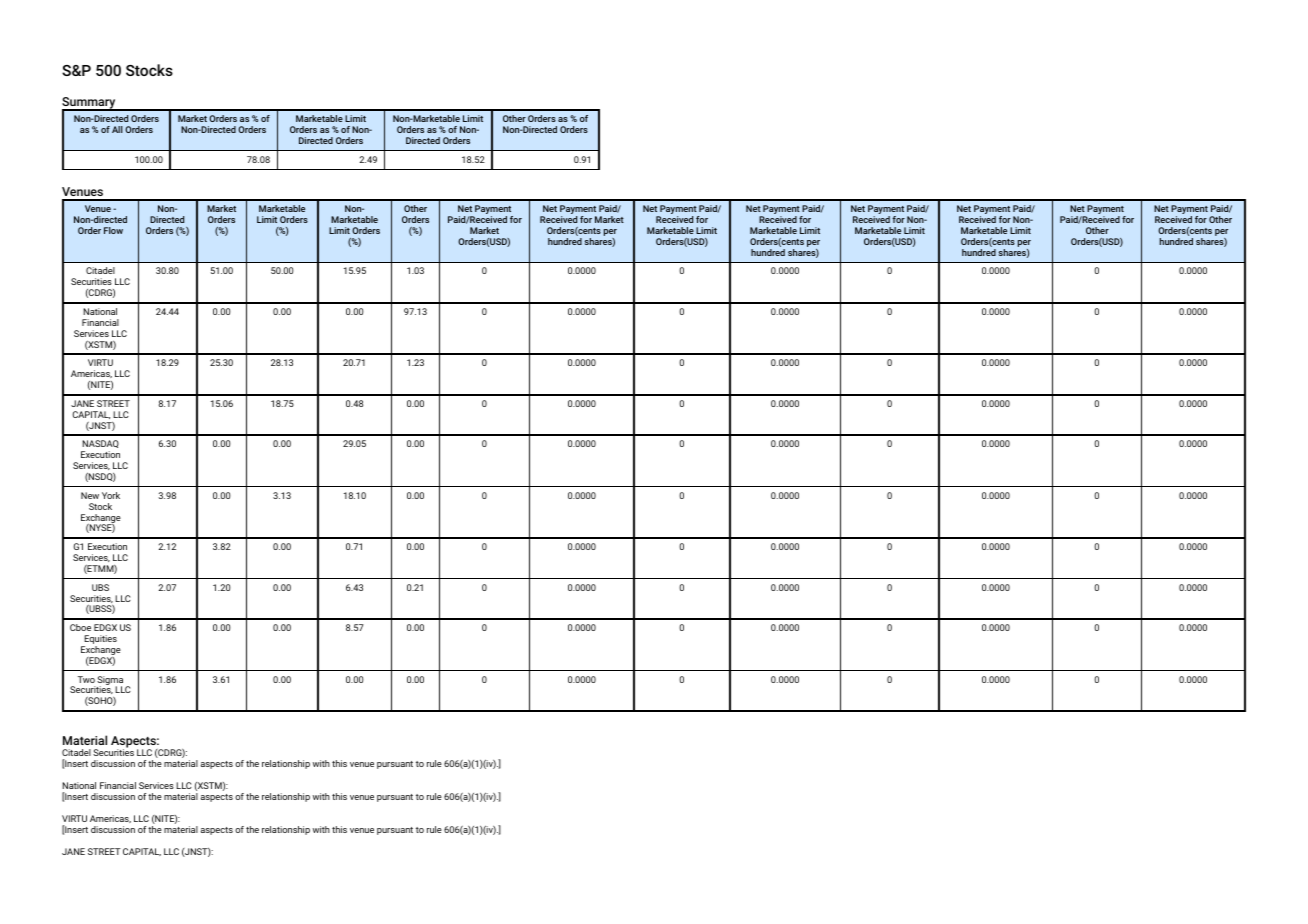 The image size is (1308, 924). What do you see at coordinates (99, 641) in the document?
I see `Equities` at bounding box center [99, 641].
